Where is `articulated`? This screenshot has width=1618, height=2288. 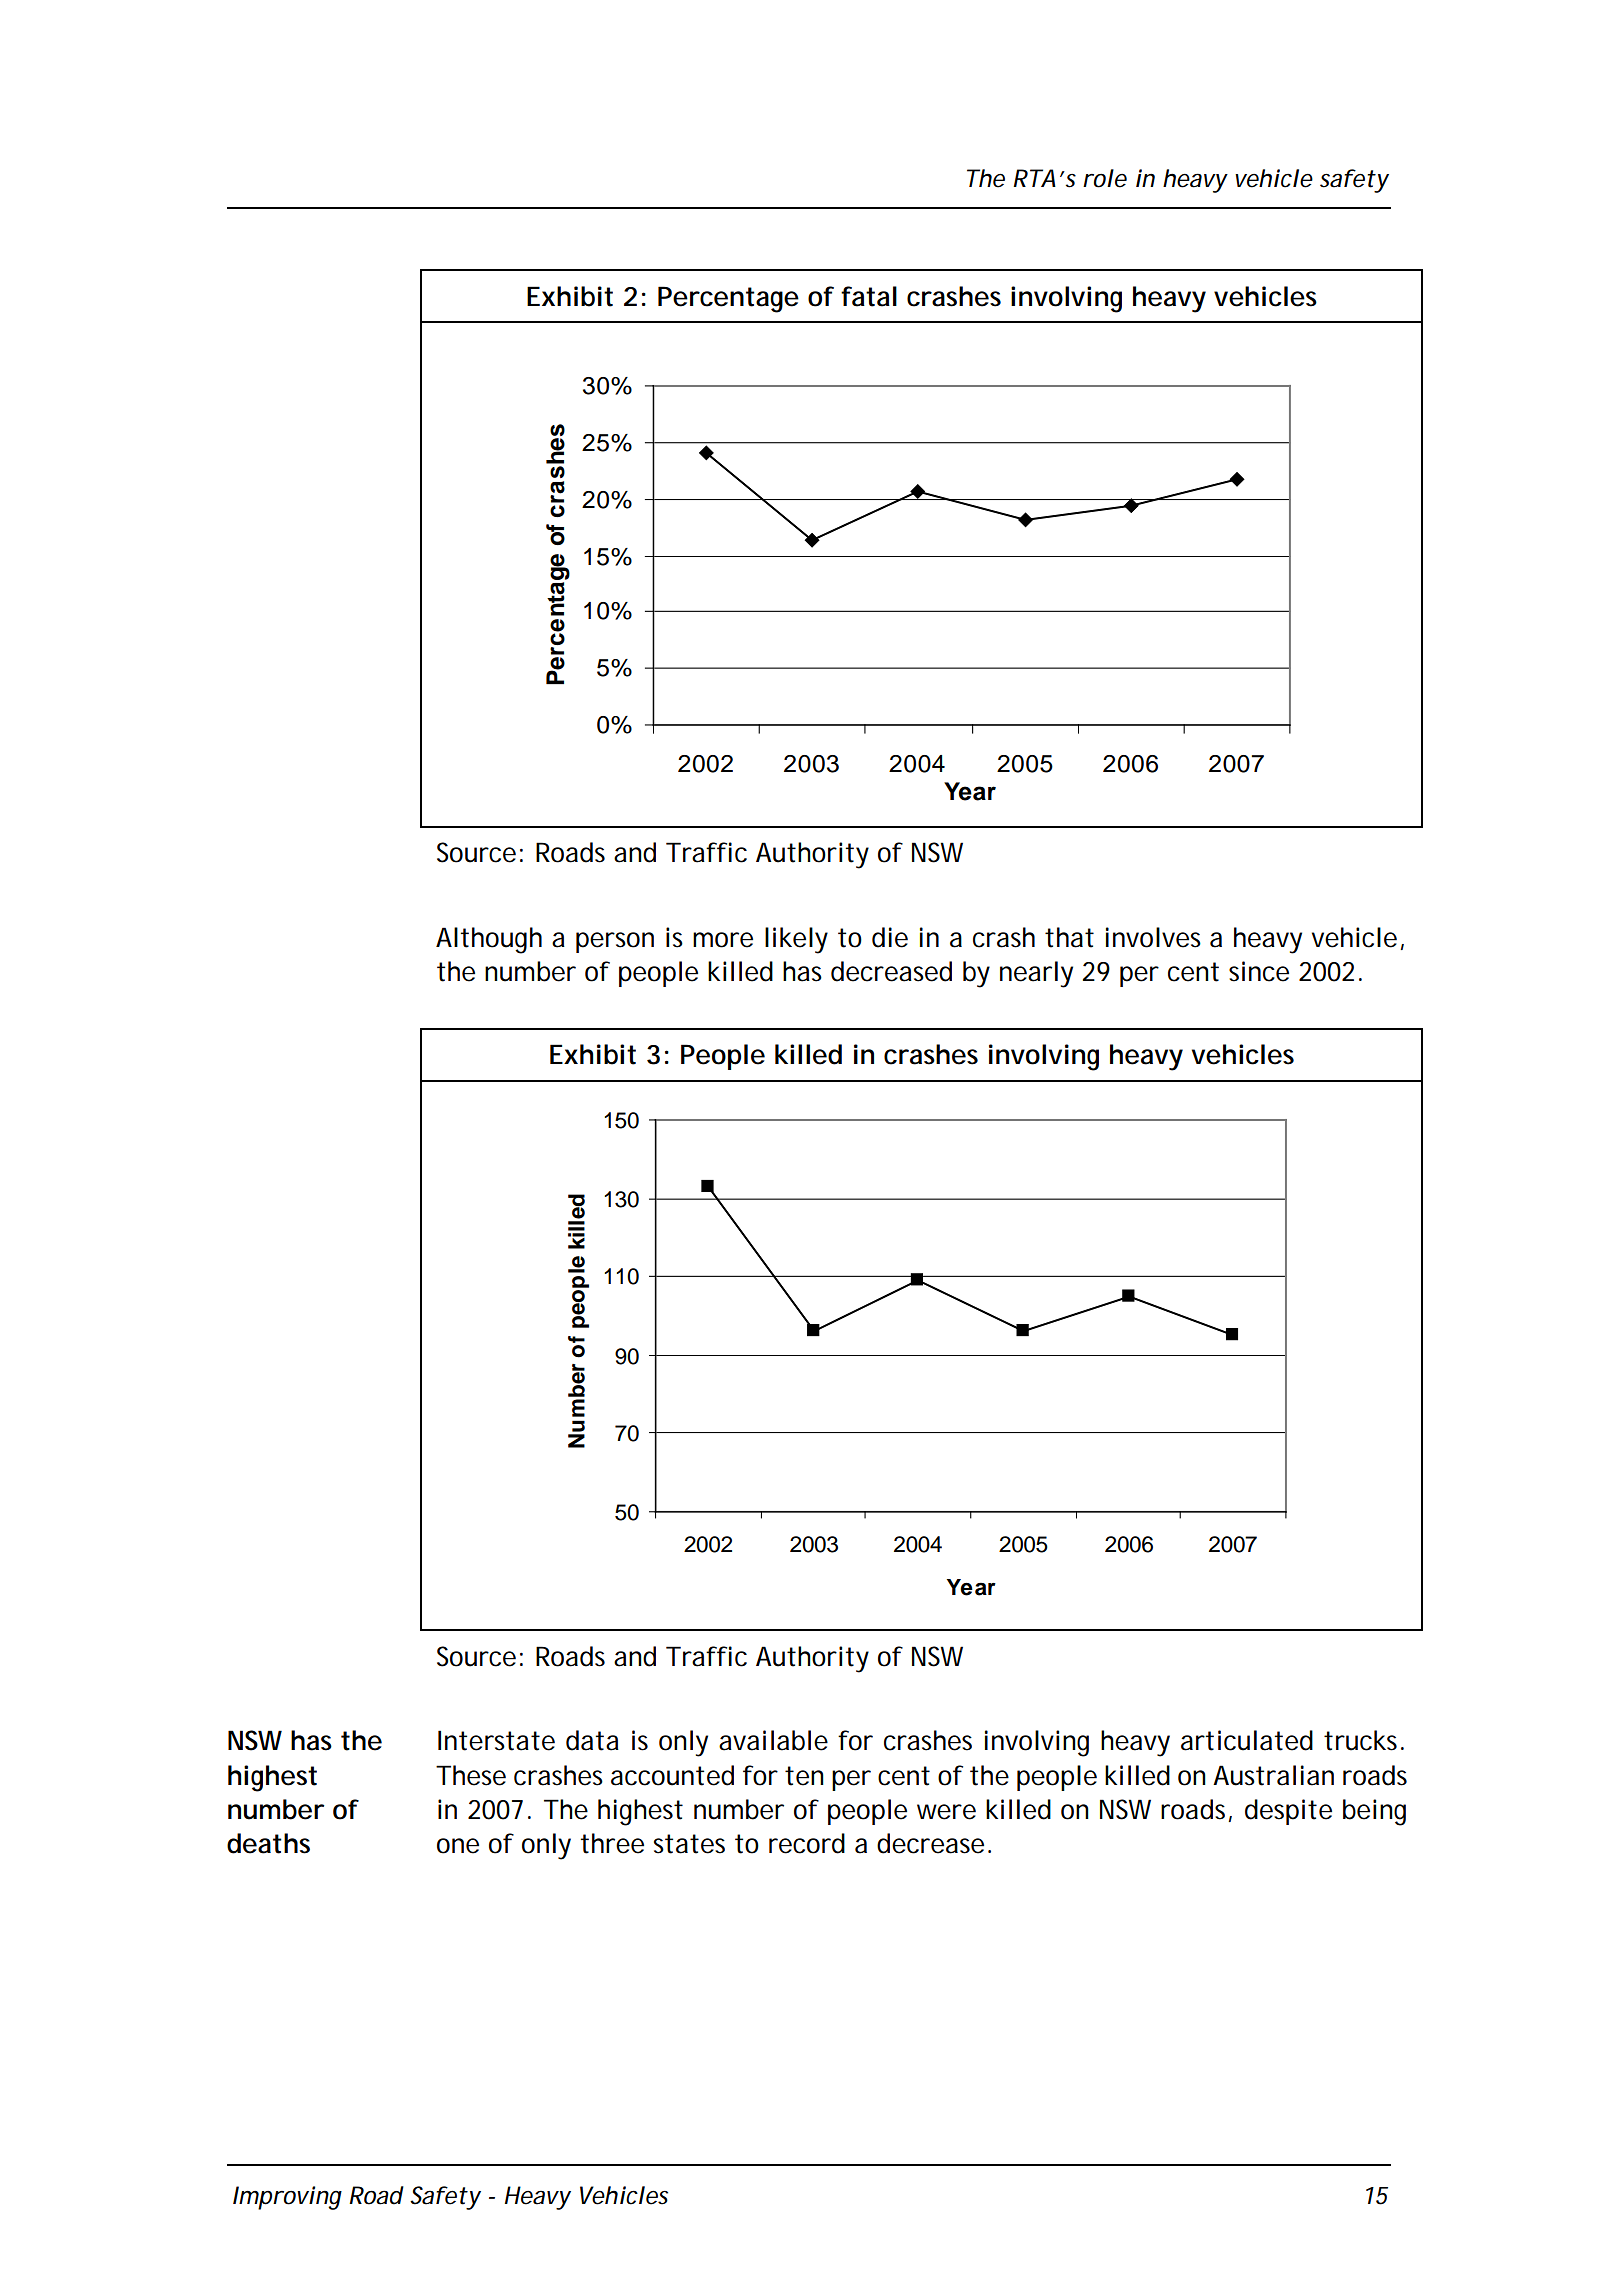 articulated is located at coordinates (1247, 1740).
